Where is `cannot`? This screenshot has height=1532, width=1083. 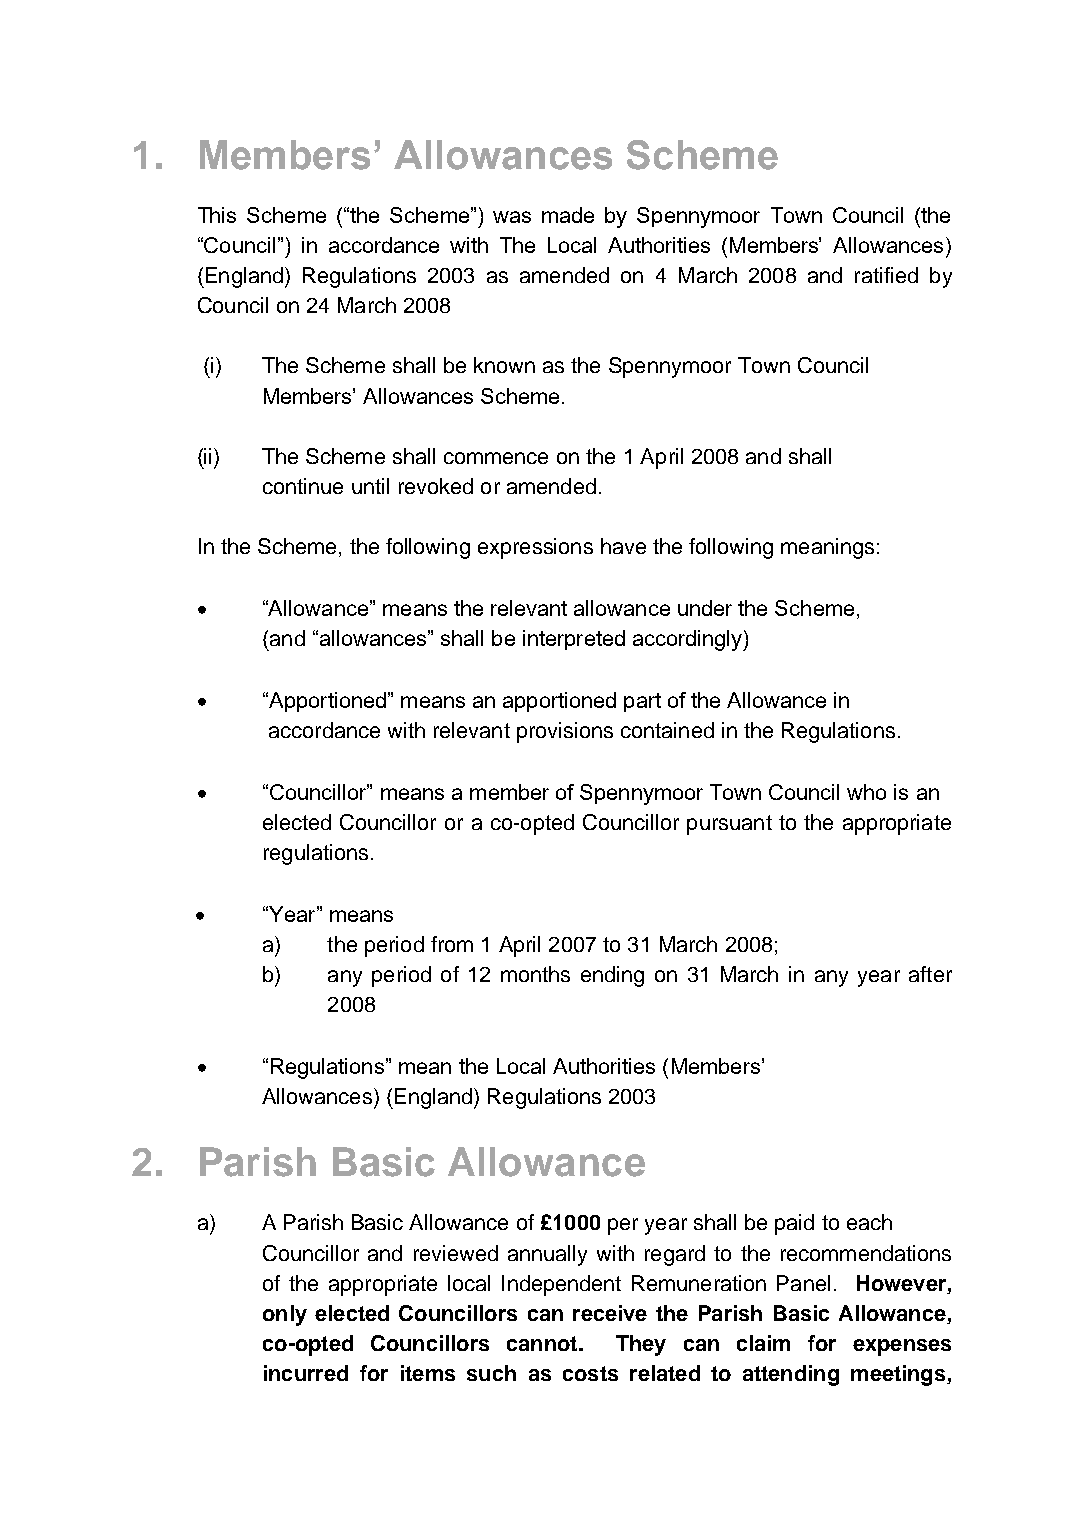
cannot is located at coordinates (543, 1343).
